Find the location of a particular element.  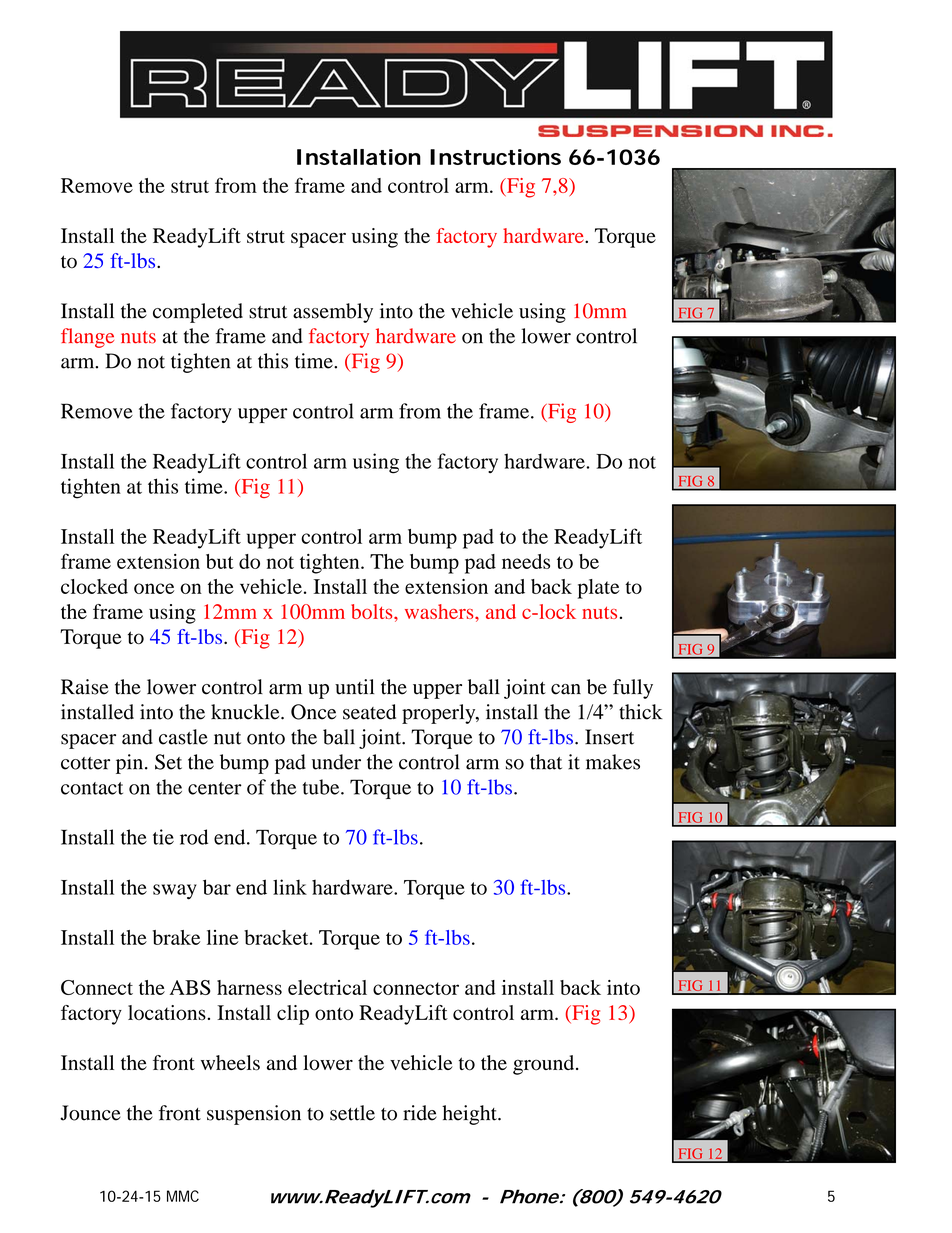

until is located at coordinates (354, 687).
